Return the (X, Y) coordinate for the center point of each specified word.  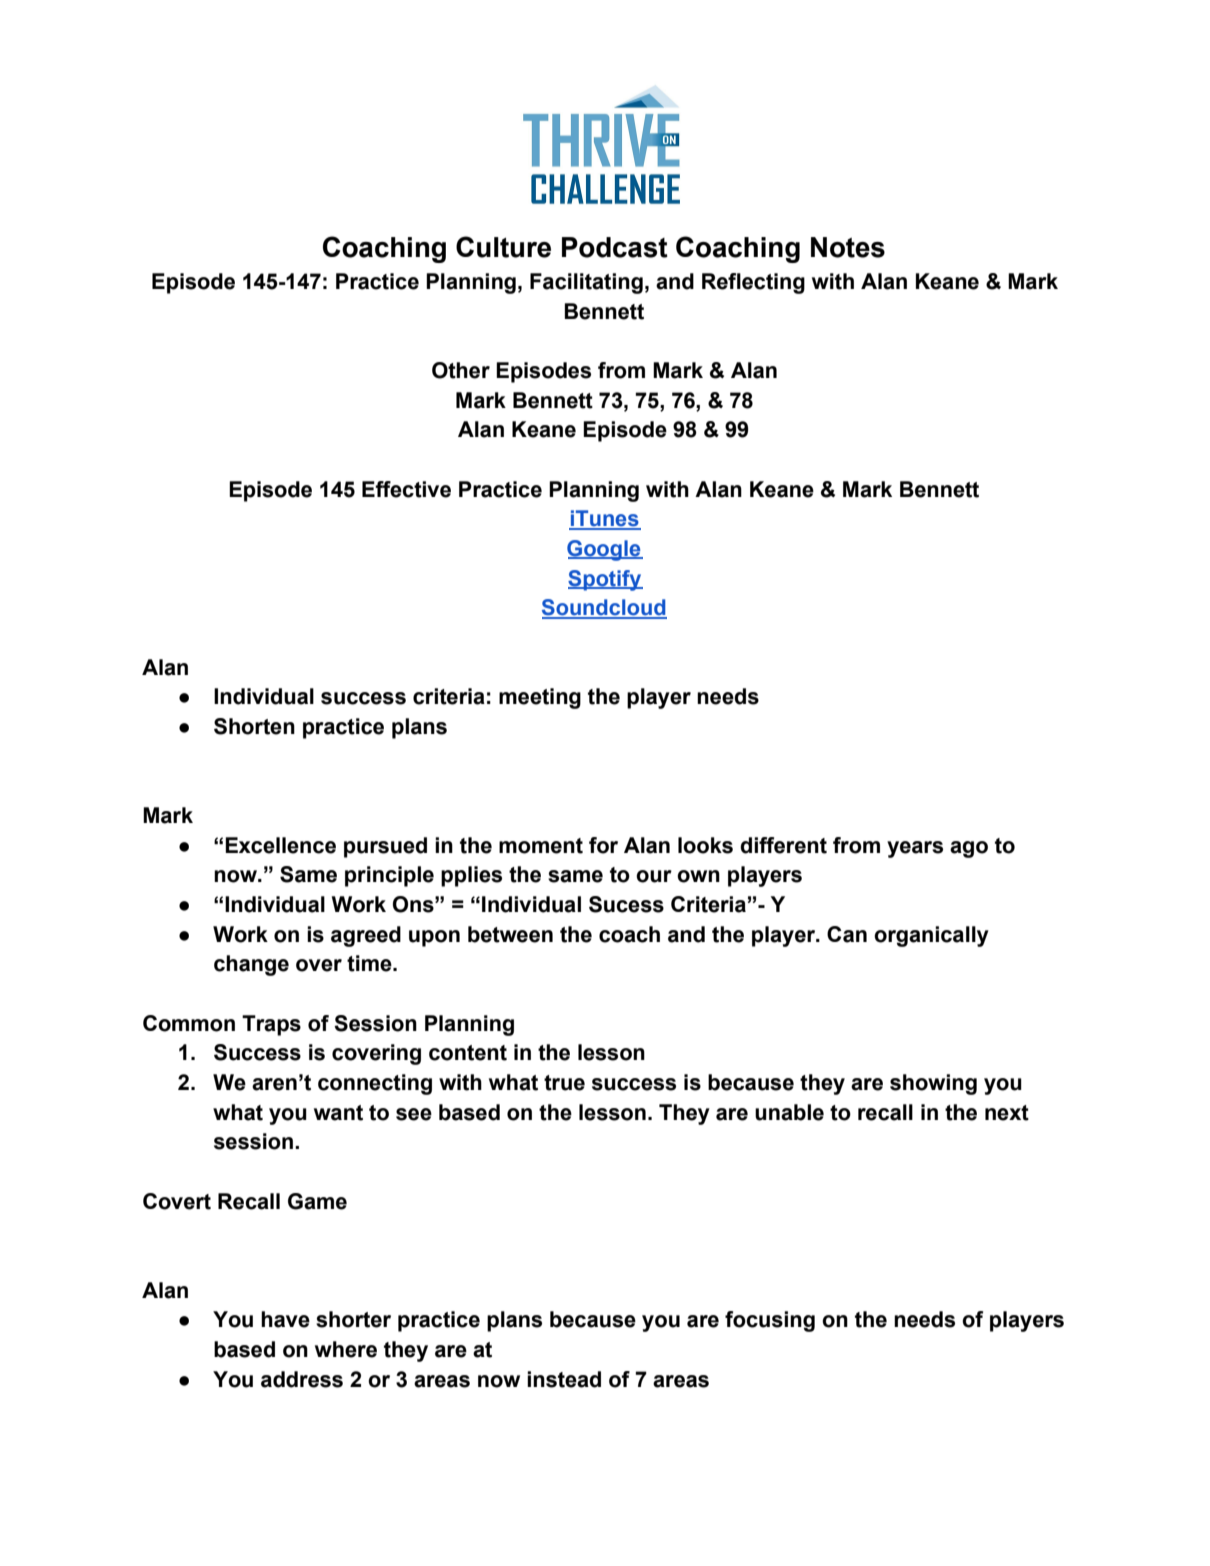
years (915, 849)
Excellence (280, 845)
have (285, 1319)
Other (461, 370)
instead (564, 1379)
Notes (848, 247)
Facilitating (586, 283)
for (603, 845)
